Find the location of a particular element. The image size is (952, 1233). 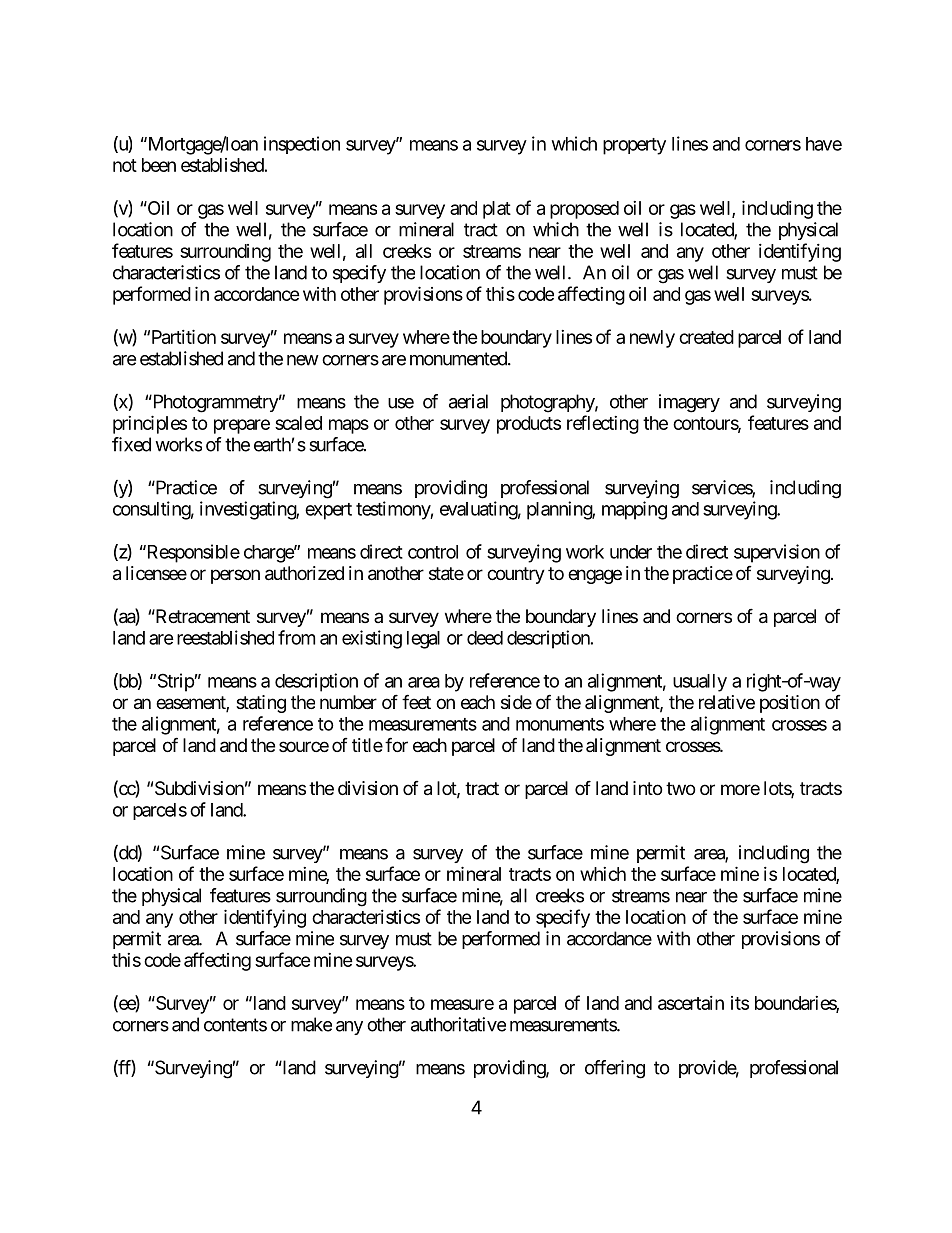

been is located at coordinates (159, 165).
